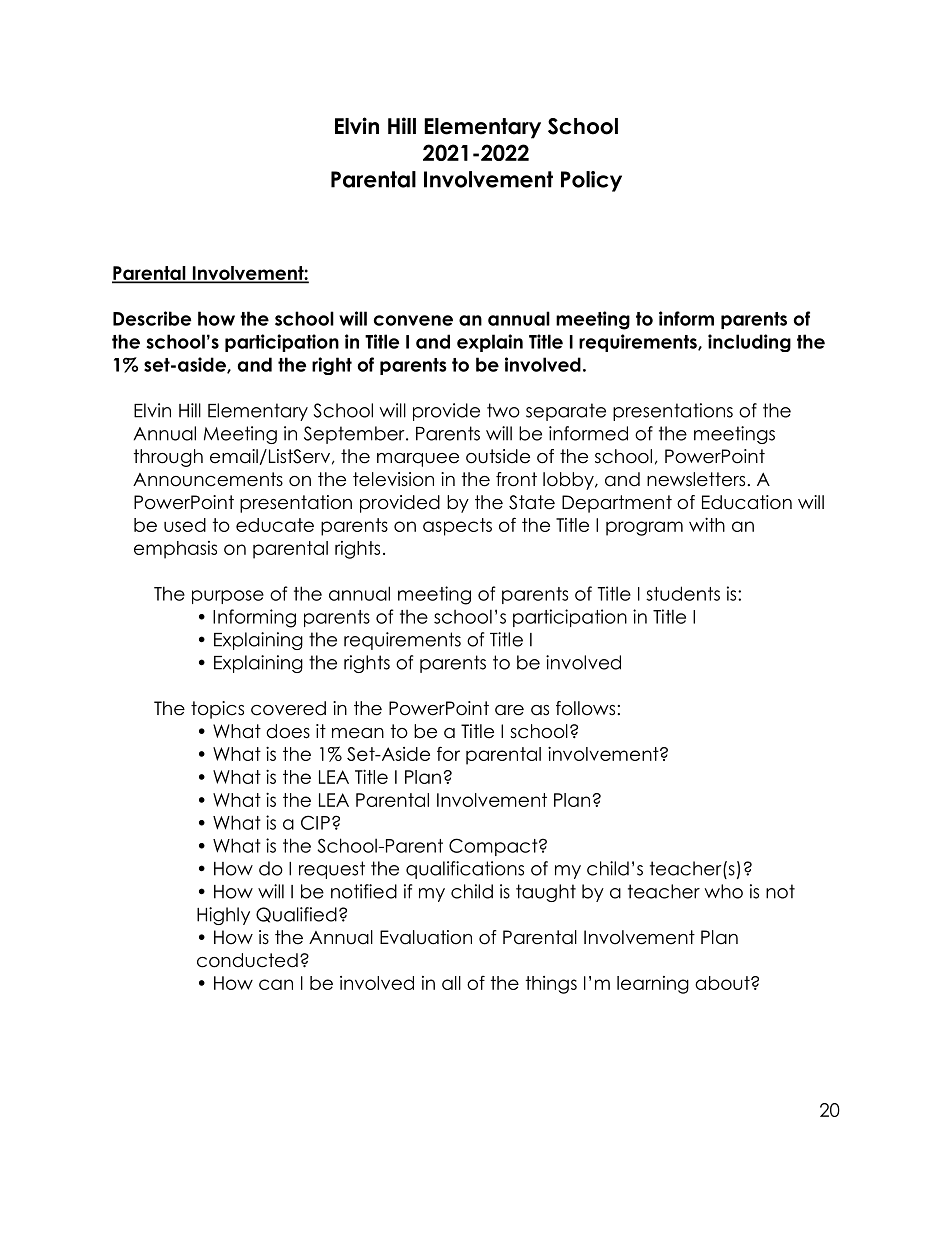 This screenshot has width=952, height=1233. I want to click on conducted, so click(247, 960).
